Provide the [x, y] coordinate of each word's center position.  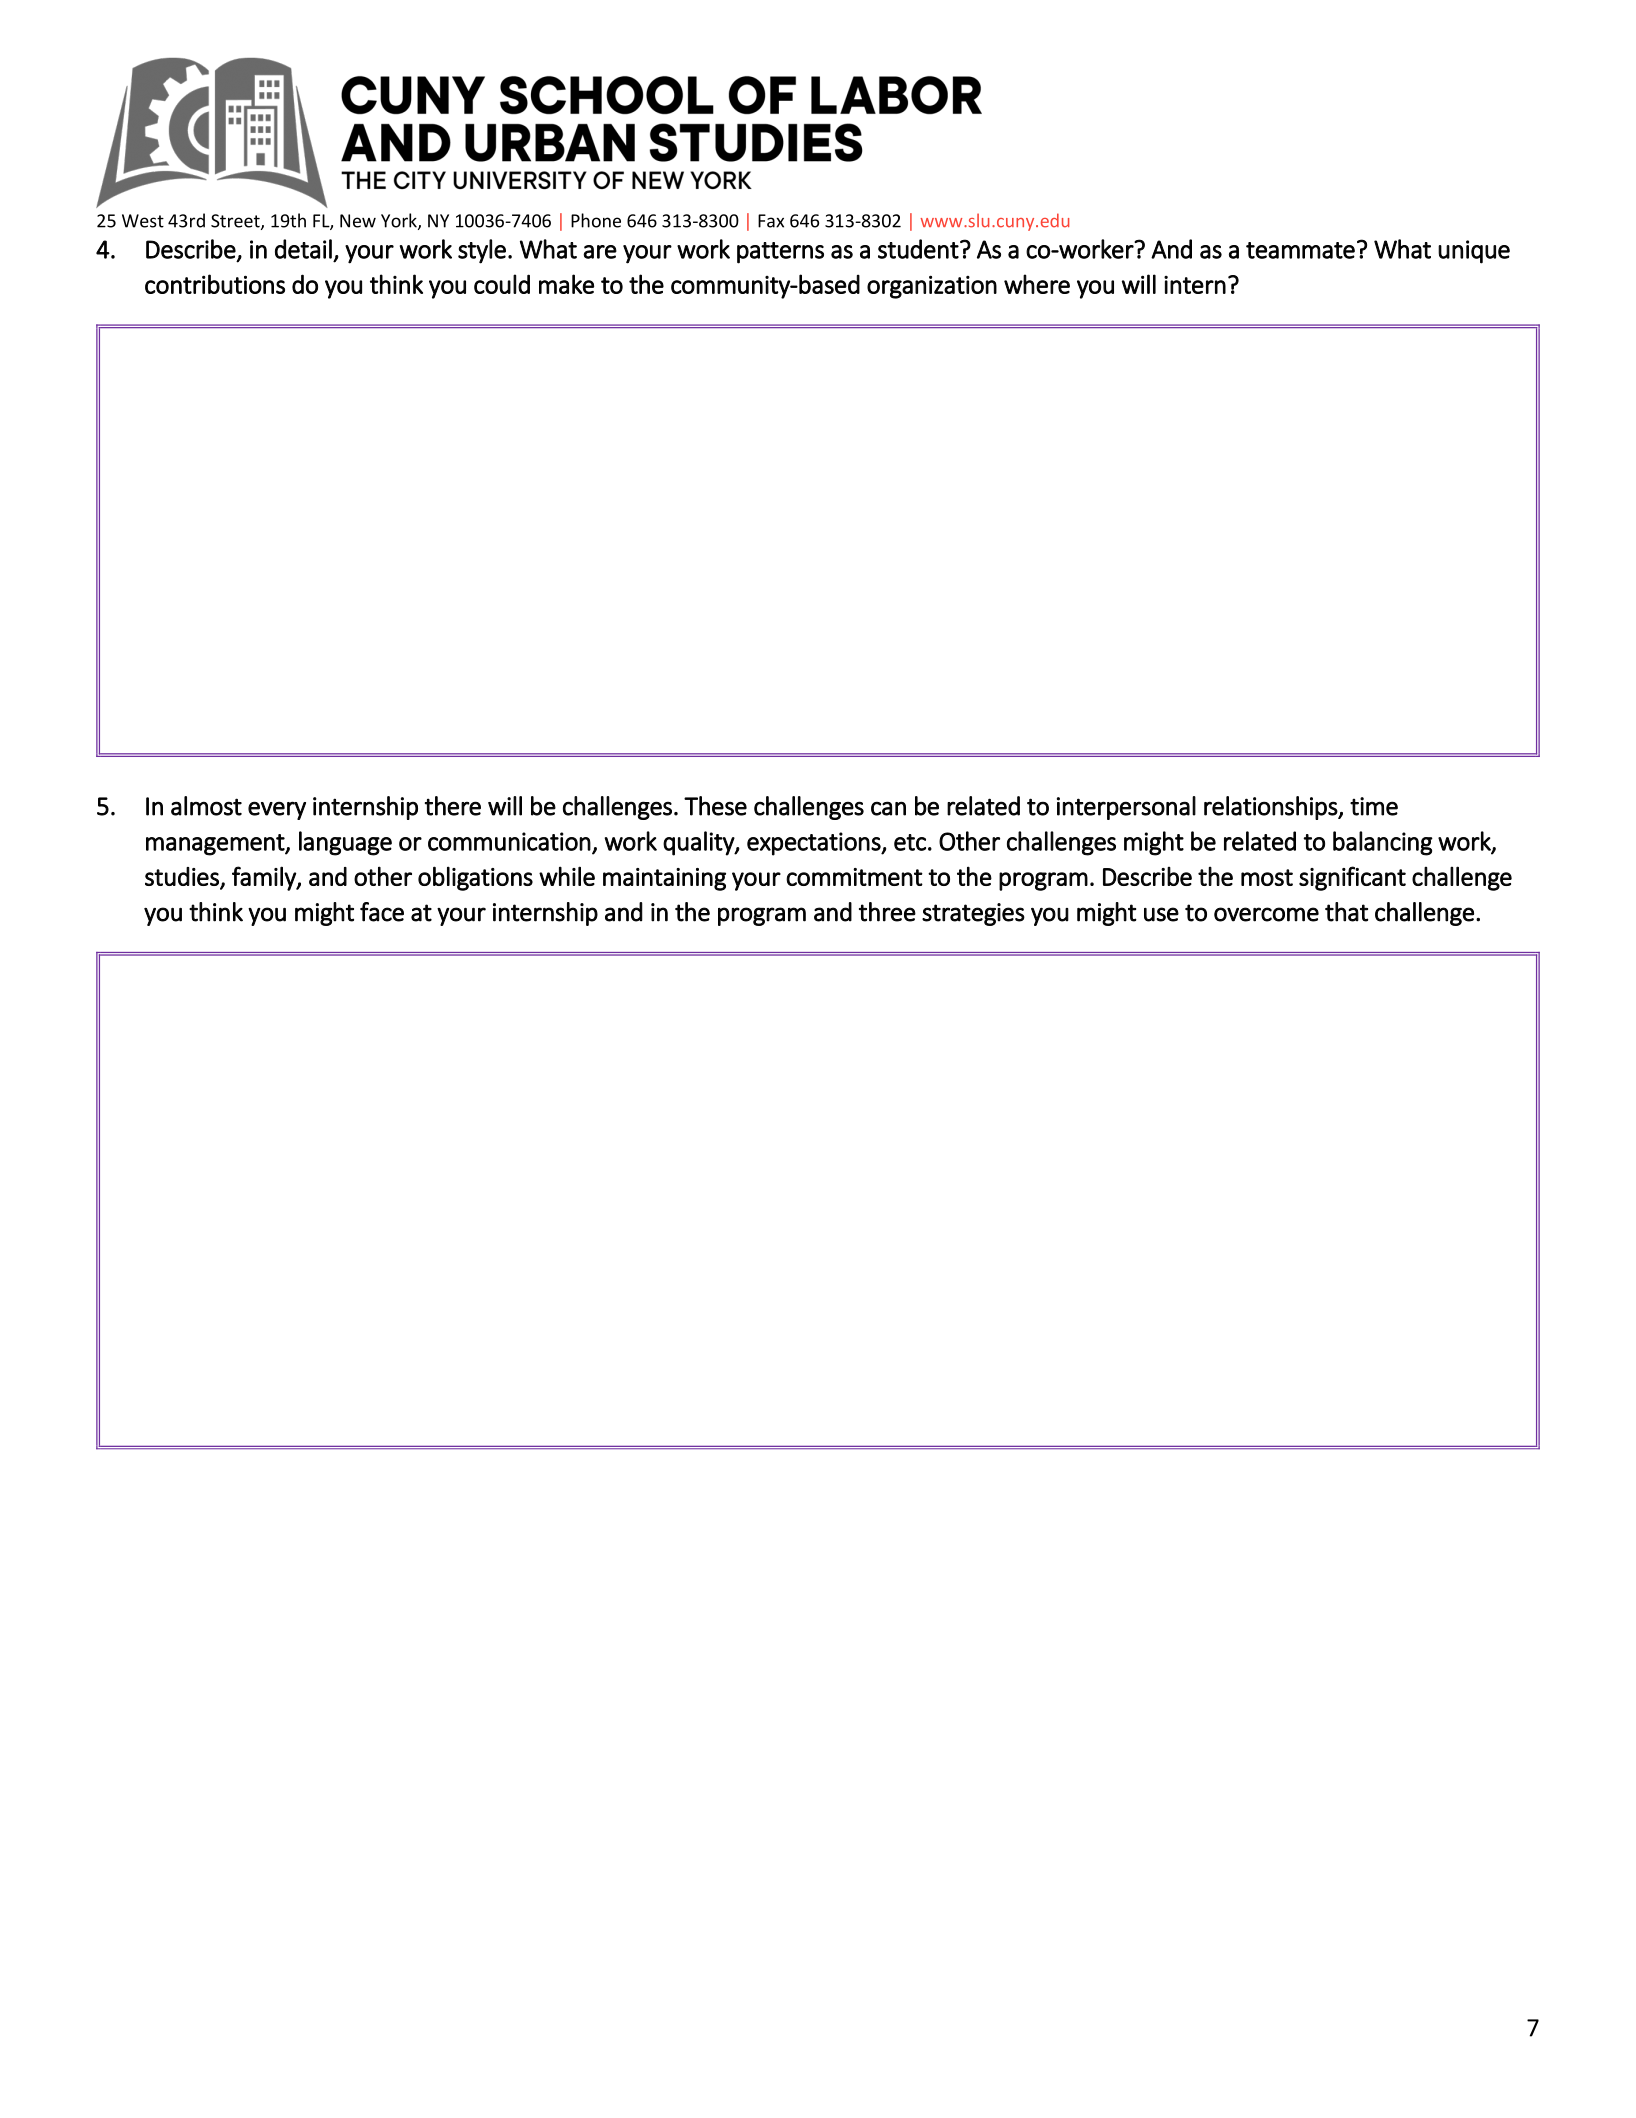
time [1374, 806]
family [265, 878]
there [453, 806]
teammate [1300, 250]
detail [303, 249]
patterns [780, 253]
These [715, 806]
